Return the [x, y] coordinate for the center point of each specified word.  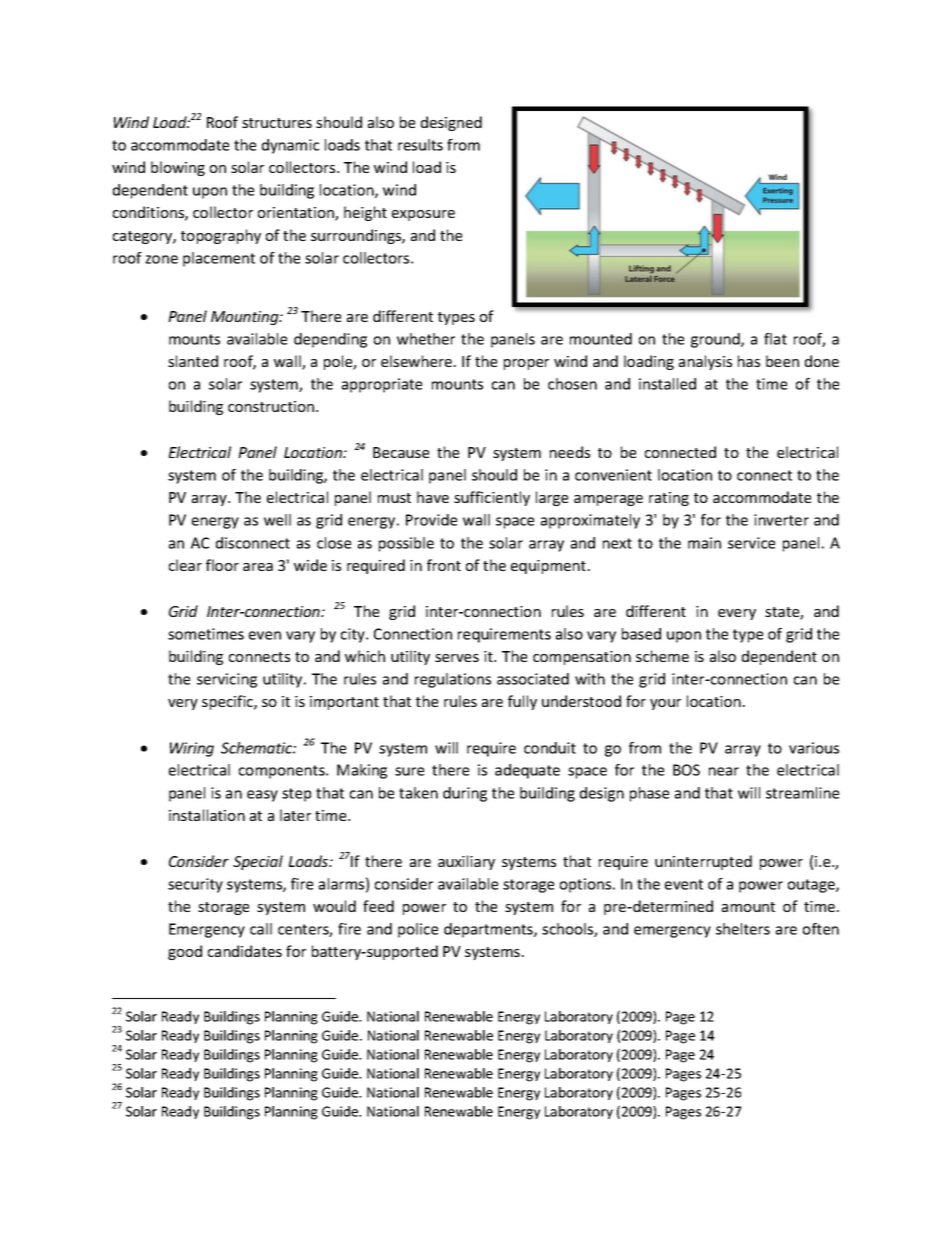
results [420, 145]
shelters [743, 929]
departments [489, 930]
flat [775, 339]
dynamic [290, 146]
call [261, 929]
